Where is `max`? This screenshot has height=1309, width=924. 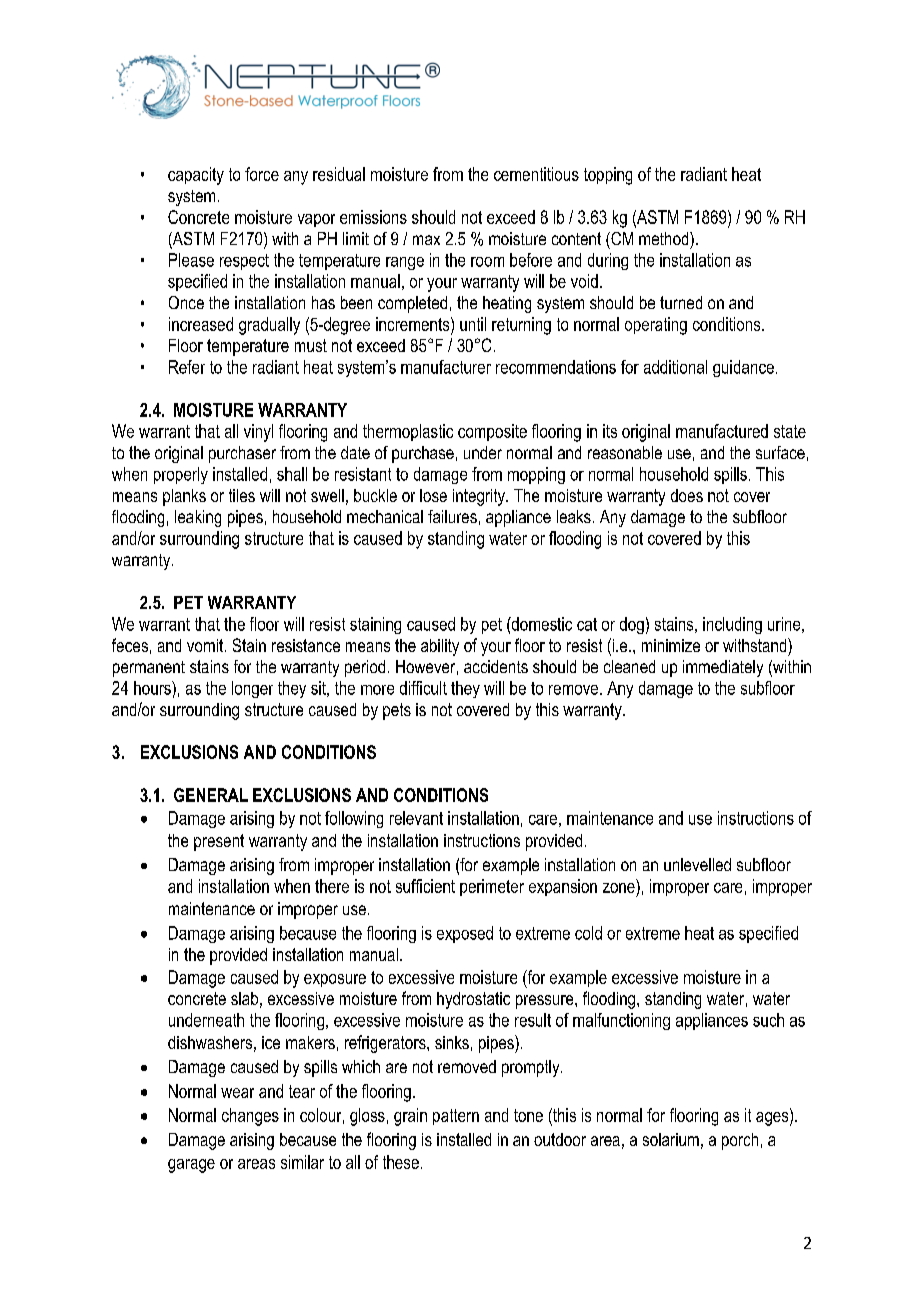 max is located at coordinates (426, 240).
